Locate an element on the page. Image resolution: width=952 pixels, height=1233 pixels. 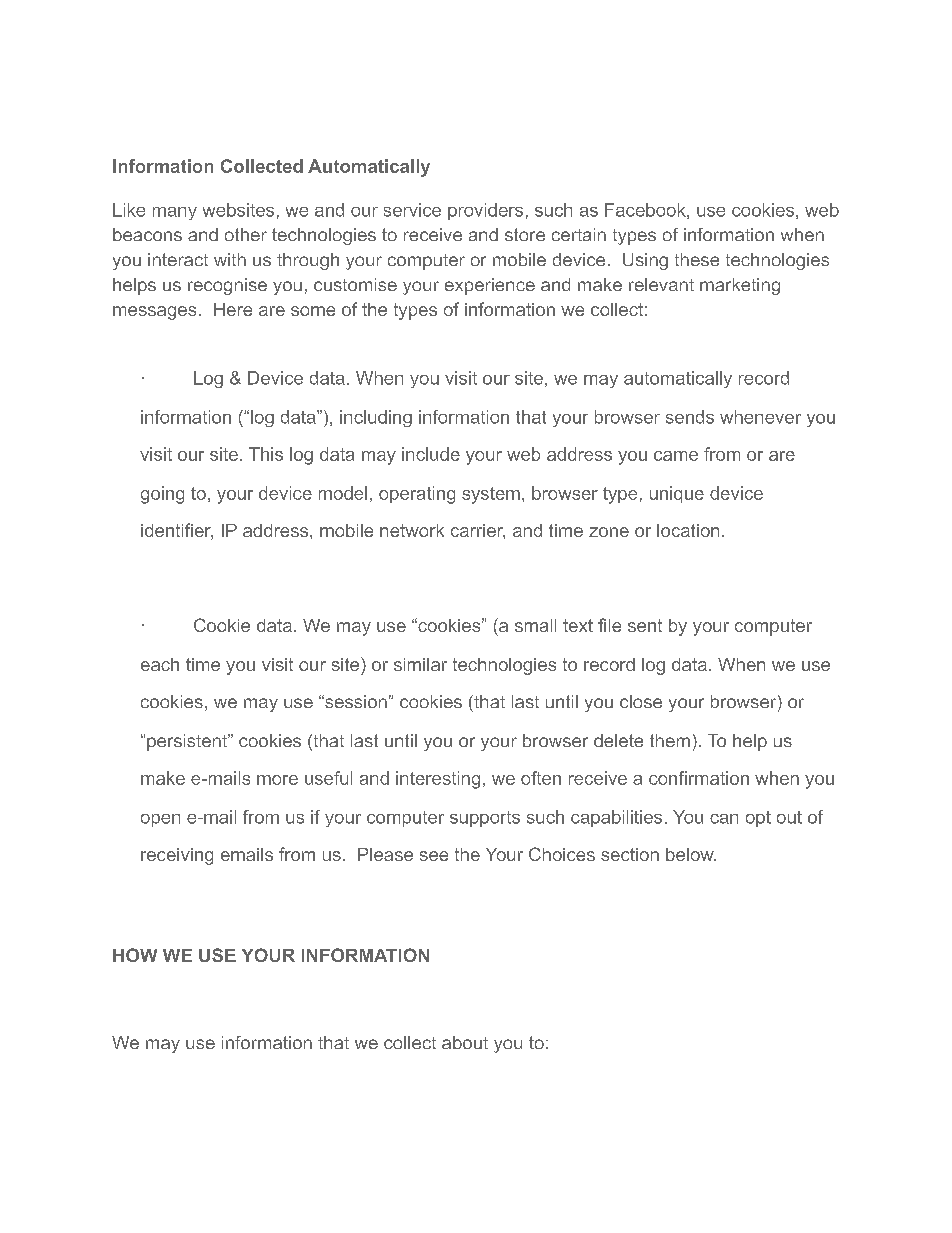
similar is located at coordinates (420, 664).
